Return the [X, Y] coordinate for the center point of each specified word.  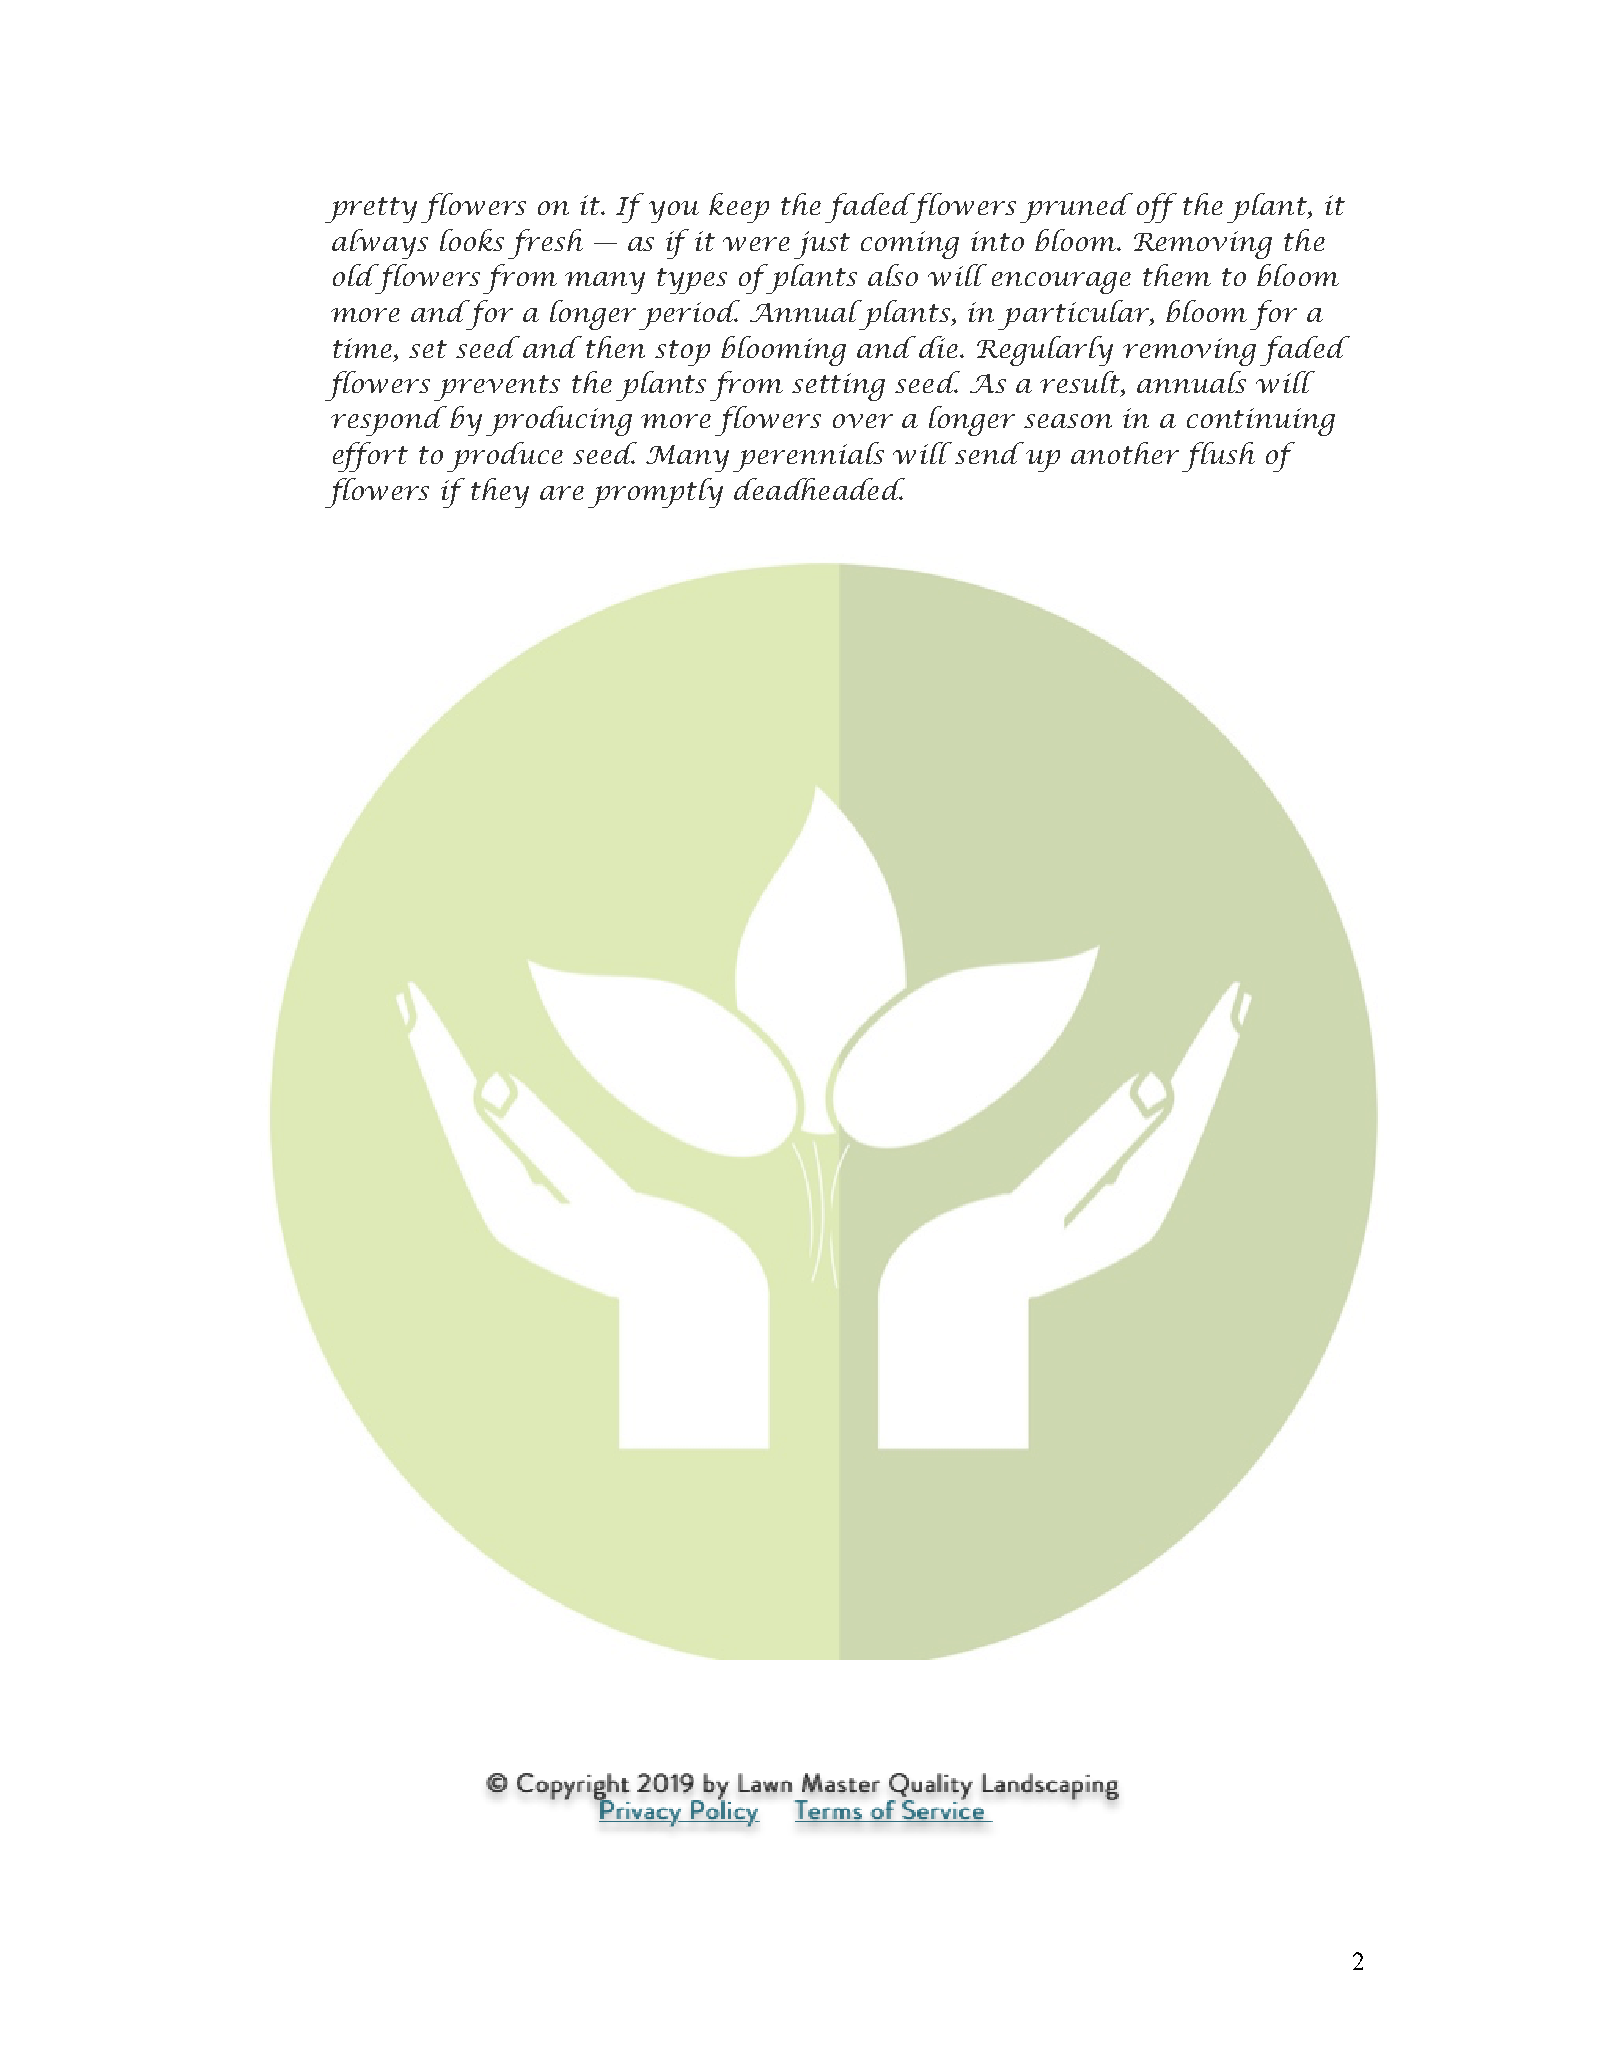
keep [739, 208]
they [500, 493]
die [938, 347]
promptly [655, 493]
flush [1218, 457]
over [863, 421]
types [692, 281]
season [1068, 421]
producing [559, 421]
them [1177, 275]
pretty [371, 210]
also [893, 275]
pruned [1076, 208]
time [364, 348]
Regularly [1045, 351]
